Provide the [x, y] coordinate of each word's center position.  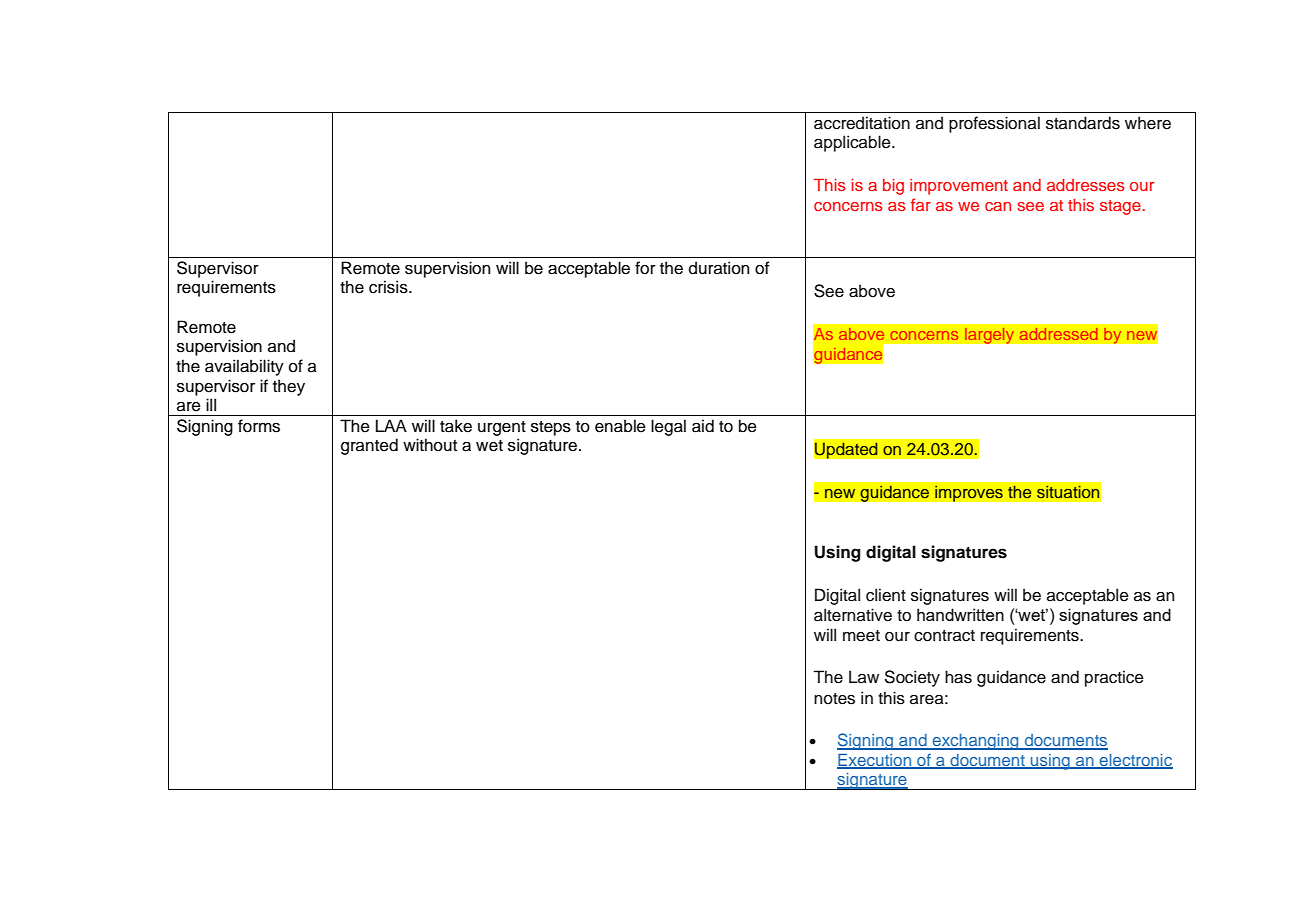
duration [719, 268]
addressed [1058, 334]
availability [244, 367]
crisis [389, 287]
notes [834, 699]
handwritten [960, 614]
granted [369, 446]
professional [994, 124]
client [886, 595]
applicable [853, 143]
